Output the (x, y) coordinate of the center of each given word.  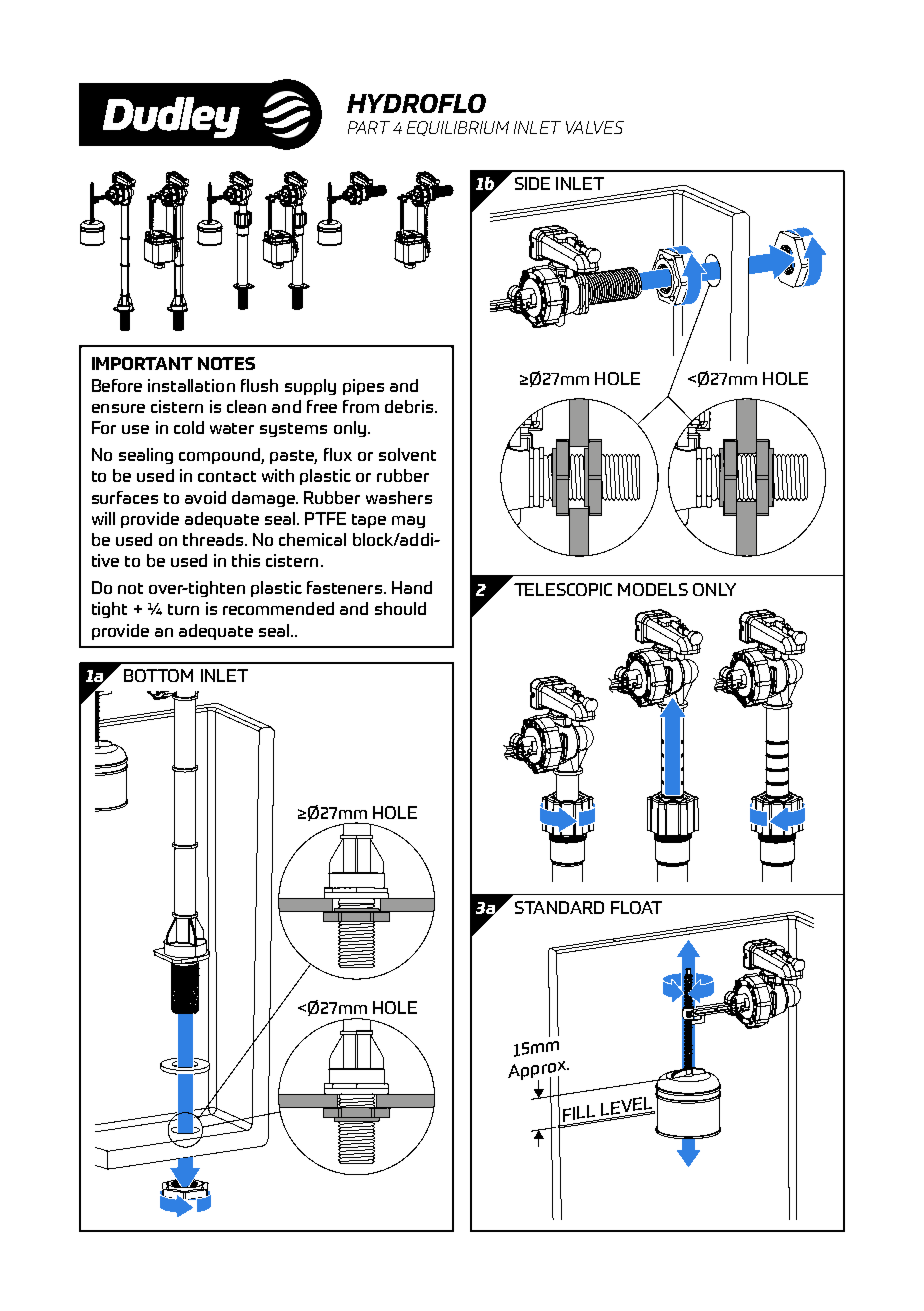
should (400, 608)
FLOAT (636, 907)
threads (214, 539)
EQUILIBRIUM (458, 128)
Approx (538, 1071)
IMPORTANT (142, 363)
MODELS (653, 589)
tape (369, 521)
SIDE (532, 183)
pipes (363, 387)
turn (183, 609)
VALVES (595, 127)
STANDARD (559, 907)
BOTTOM (158, 675)
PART (369, 127)
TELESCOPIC (563, 589)
